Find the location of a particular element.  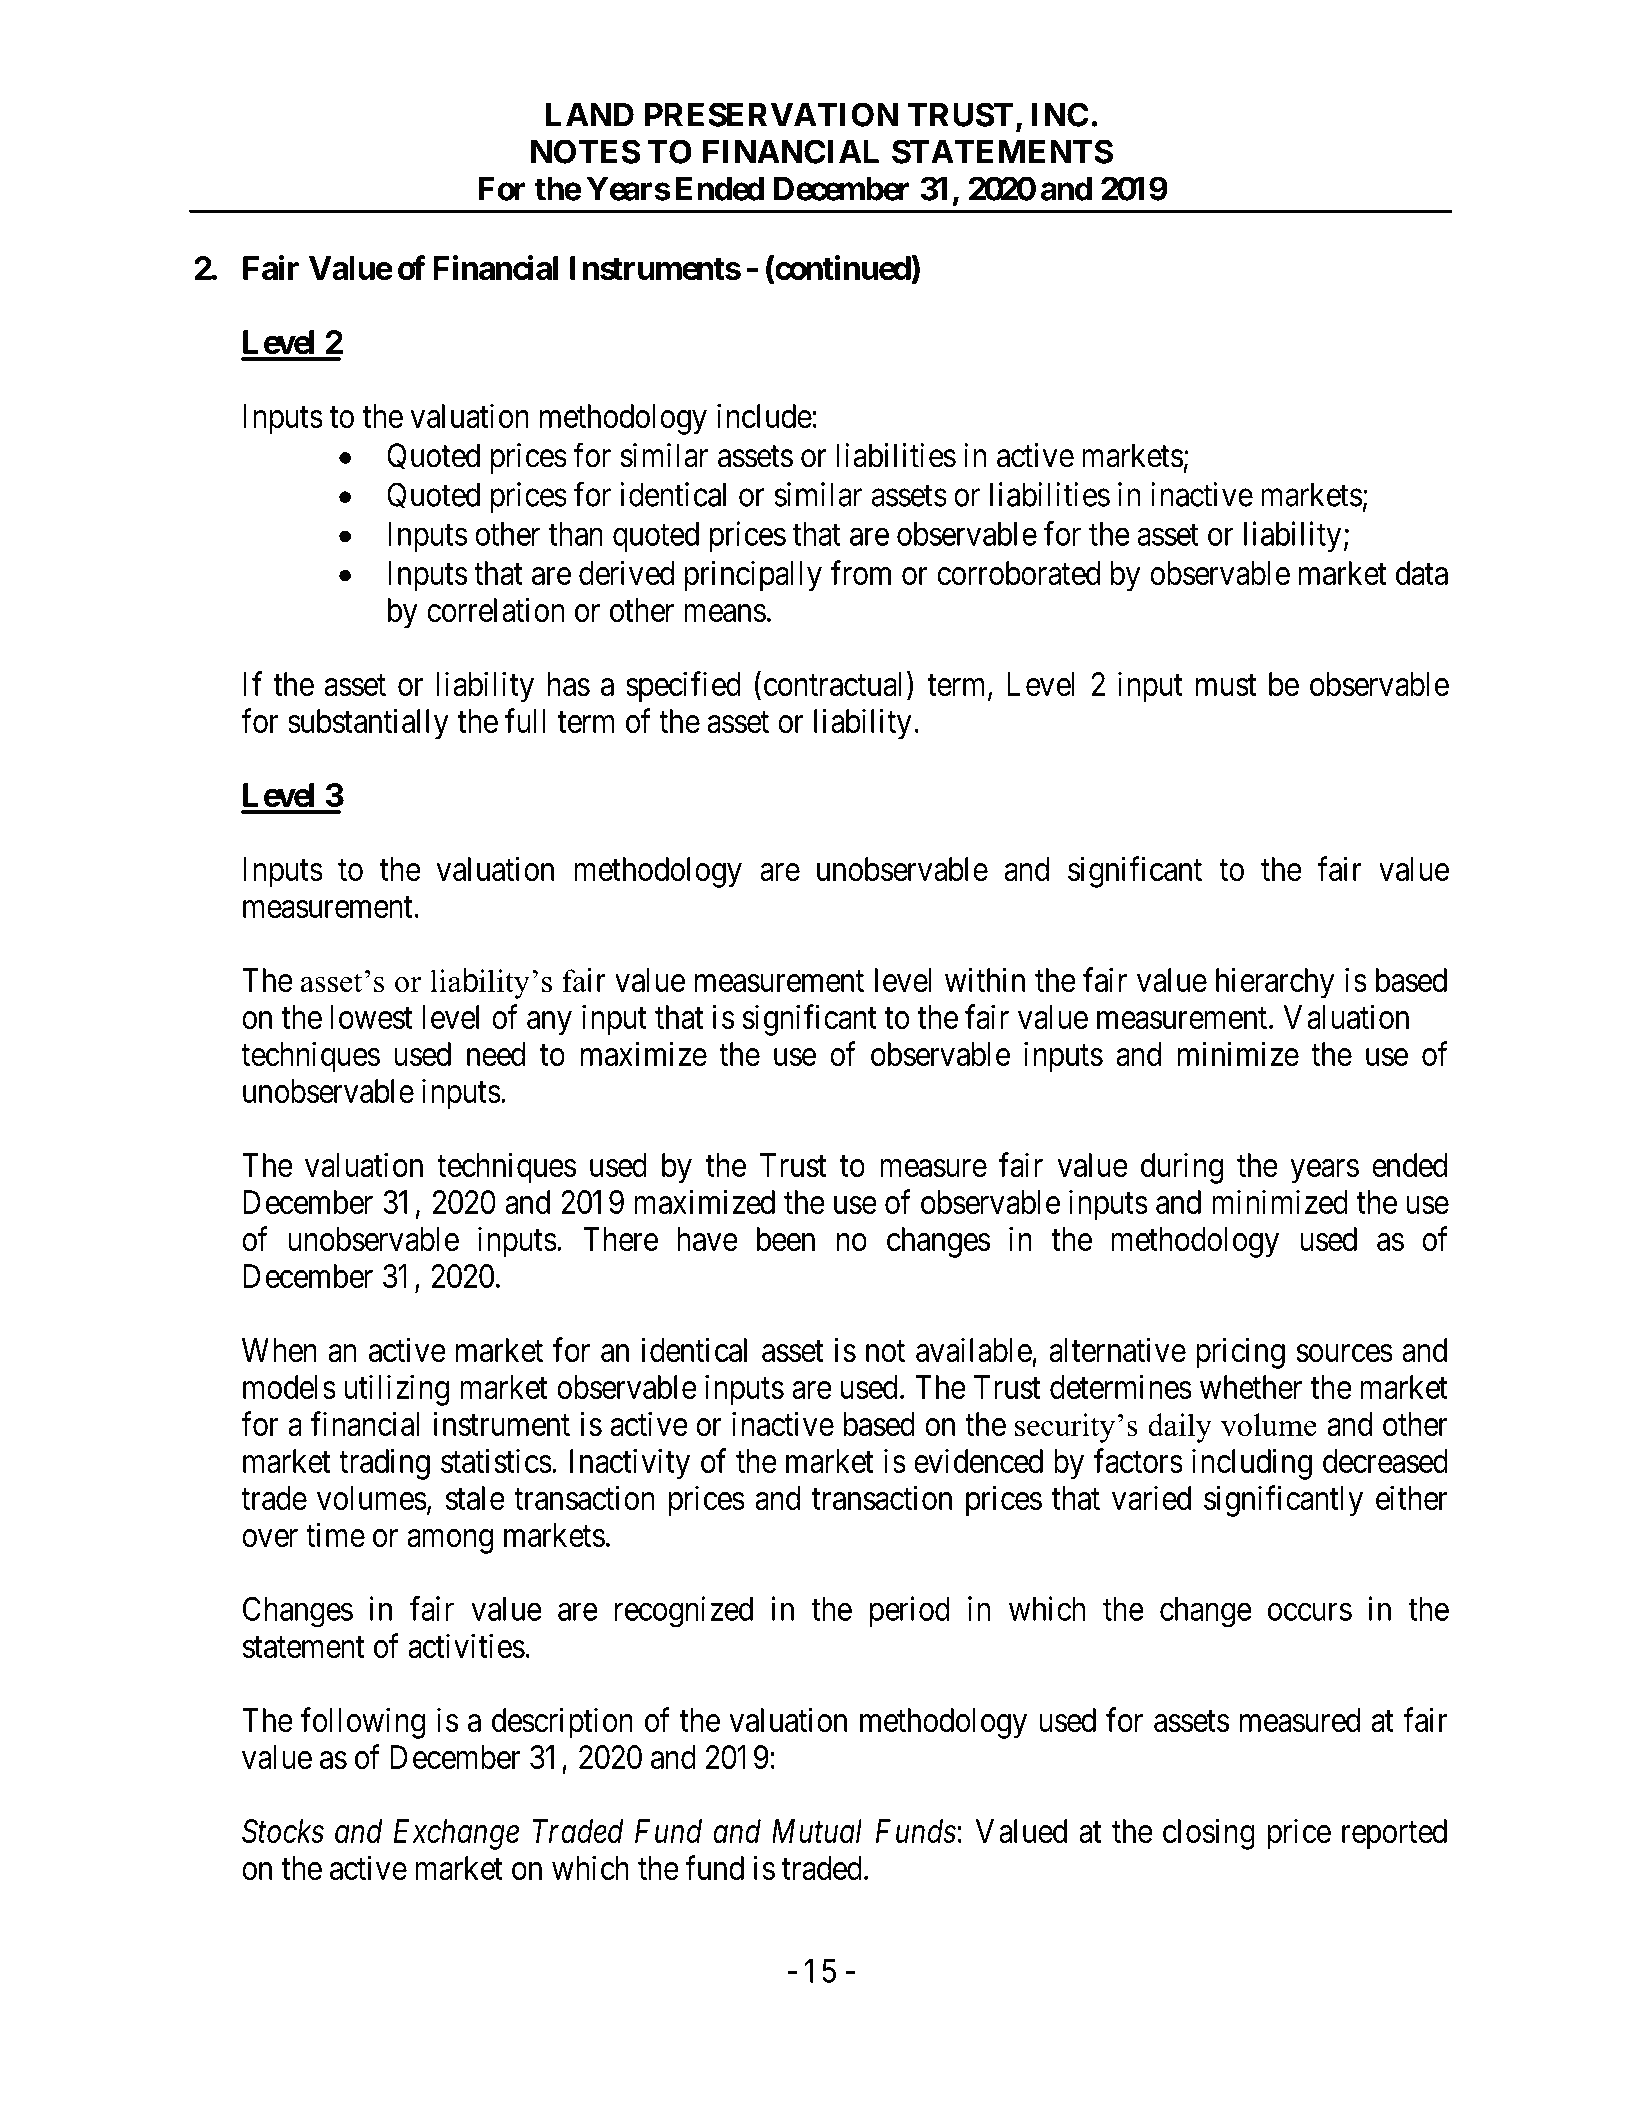

data is located at coordinates (1422, 573).
